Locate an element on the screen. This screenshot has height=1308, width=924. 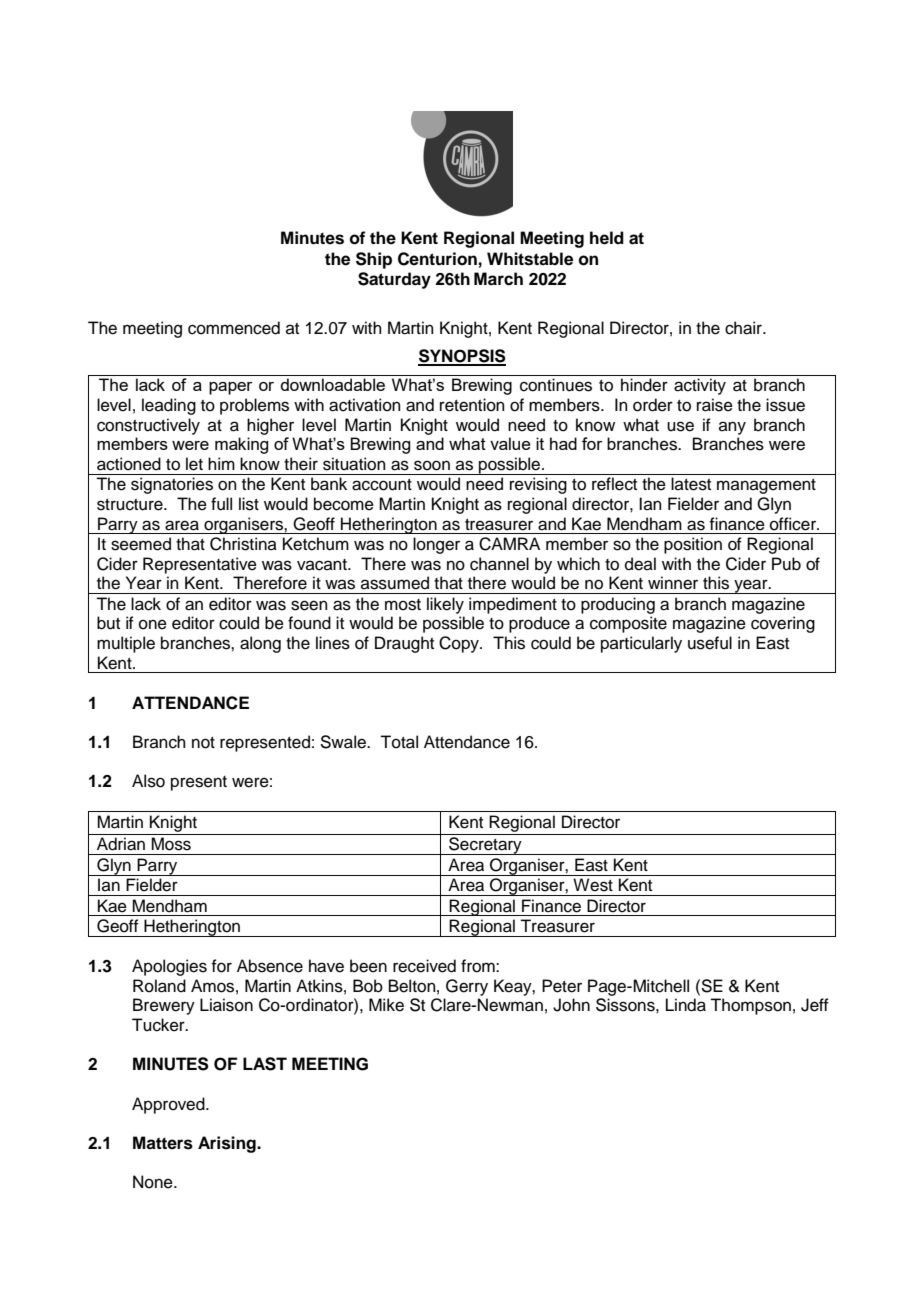
Thompson is located at coordinates (750, 1006).
